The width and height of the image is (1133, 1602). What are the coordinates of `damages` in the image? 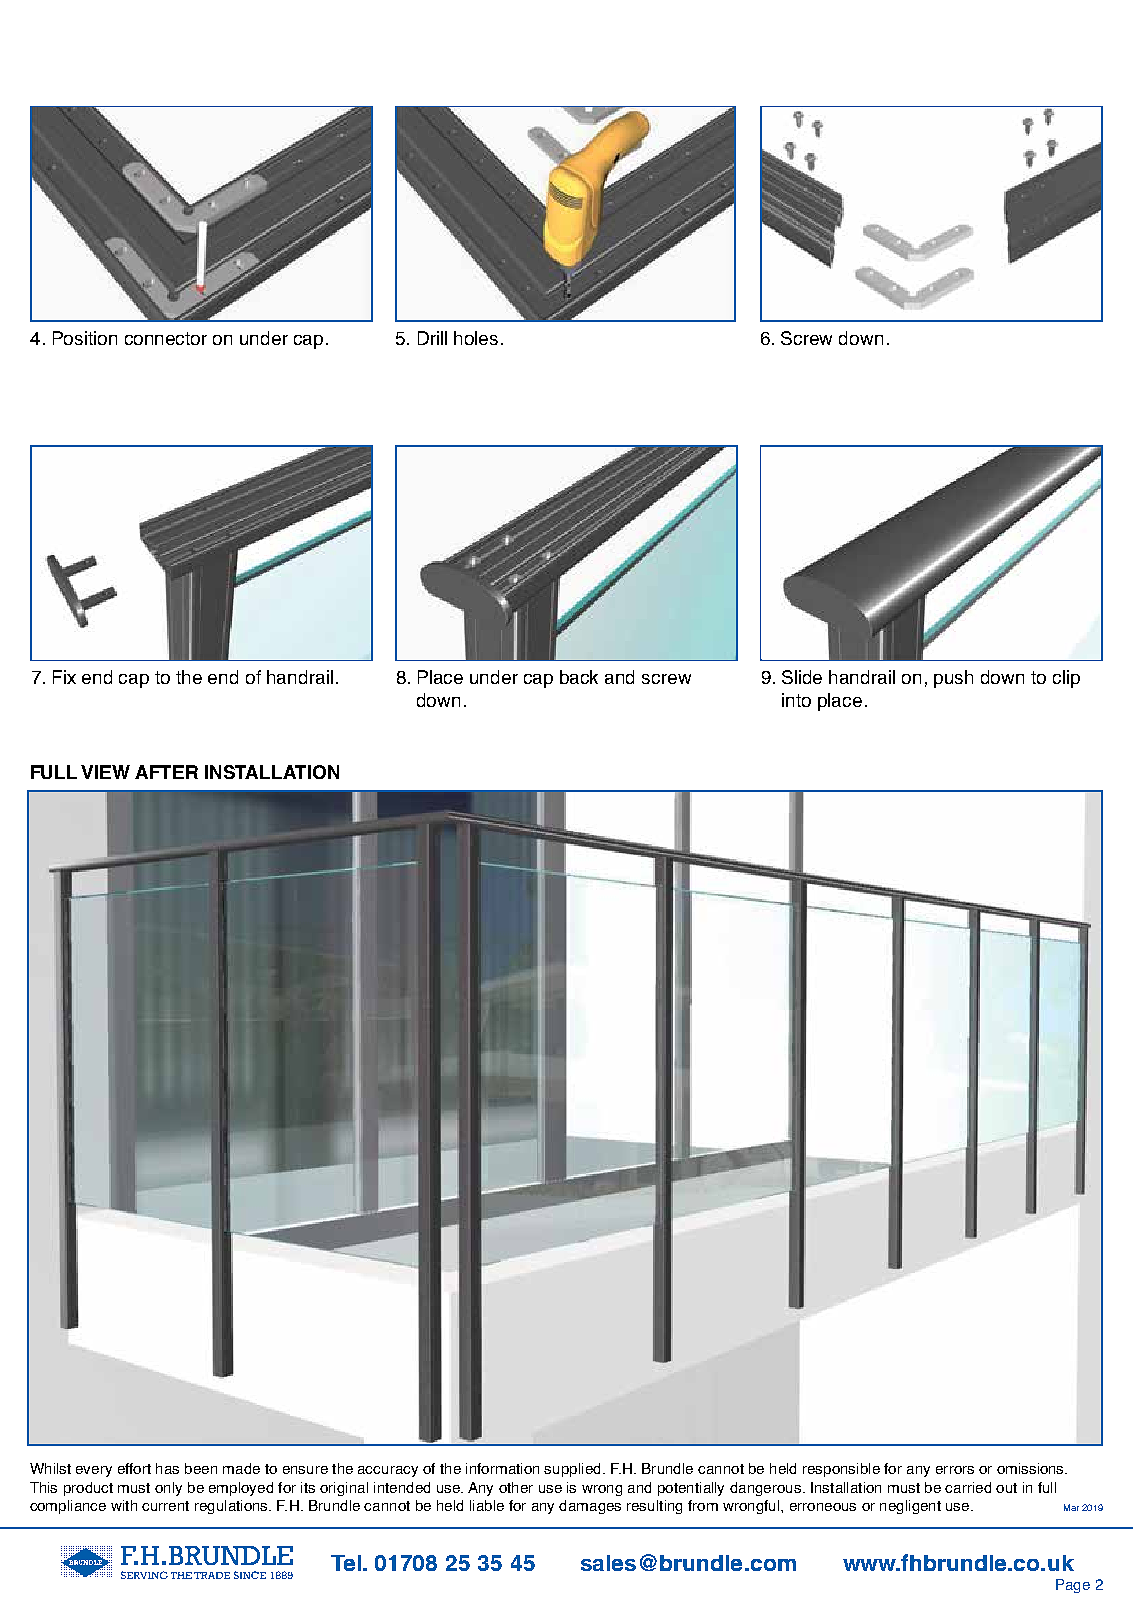 It's located at (590, 1507).
